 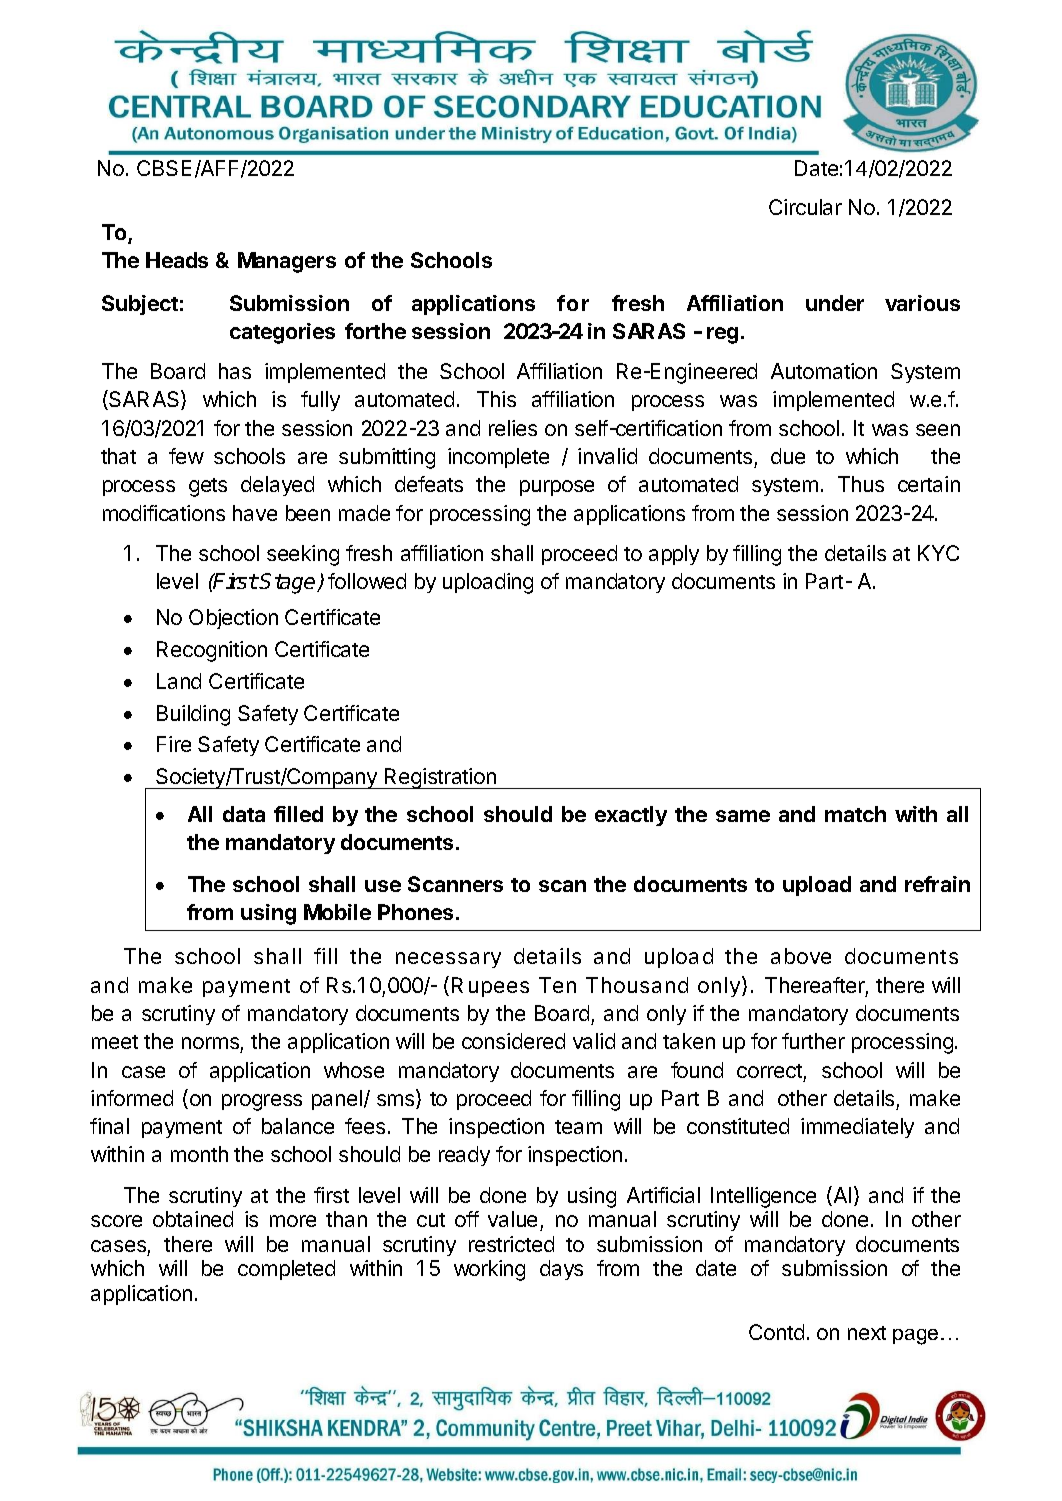 I want to click on followed, so click(x=367, y=581).
